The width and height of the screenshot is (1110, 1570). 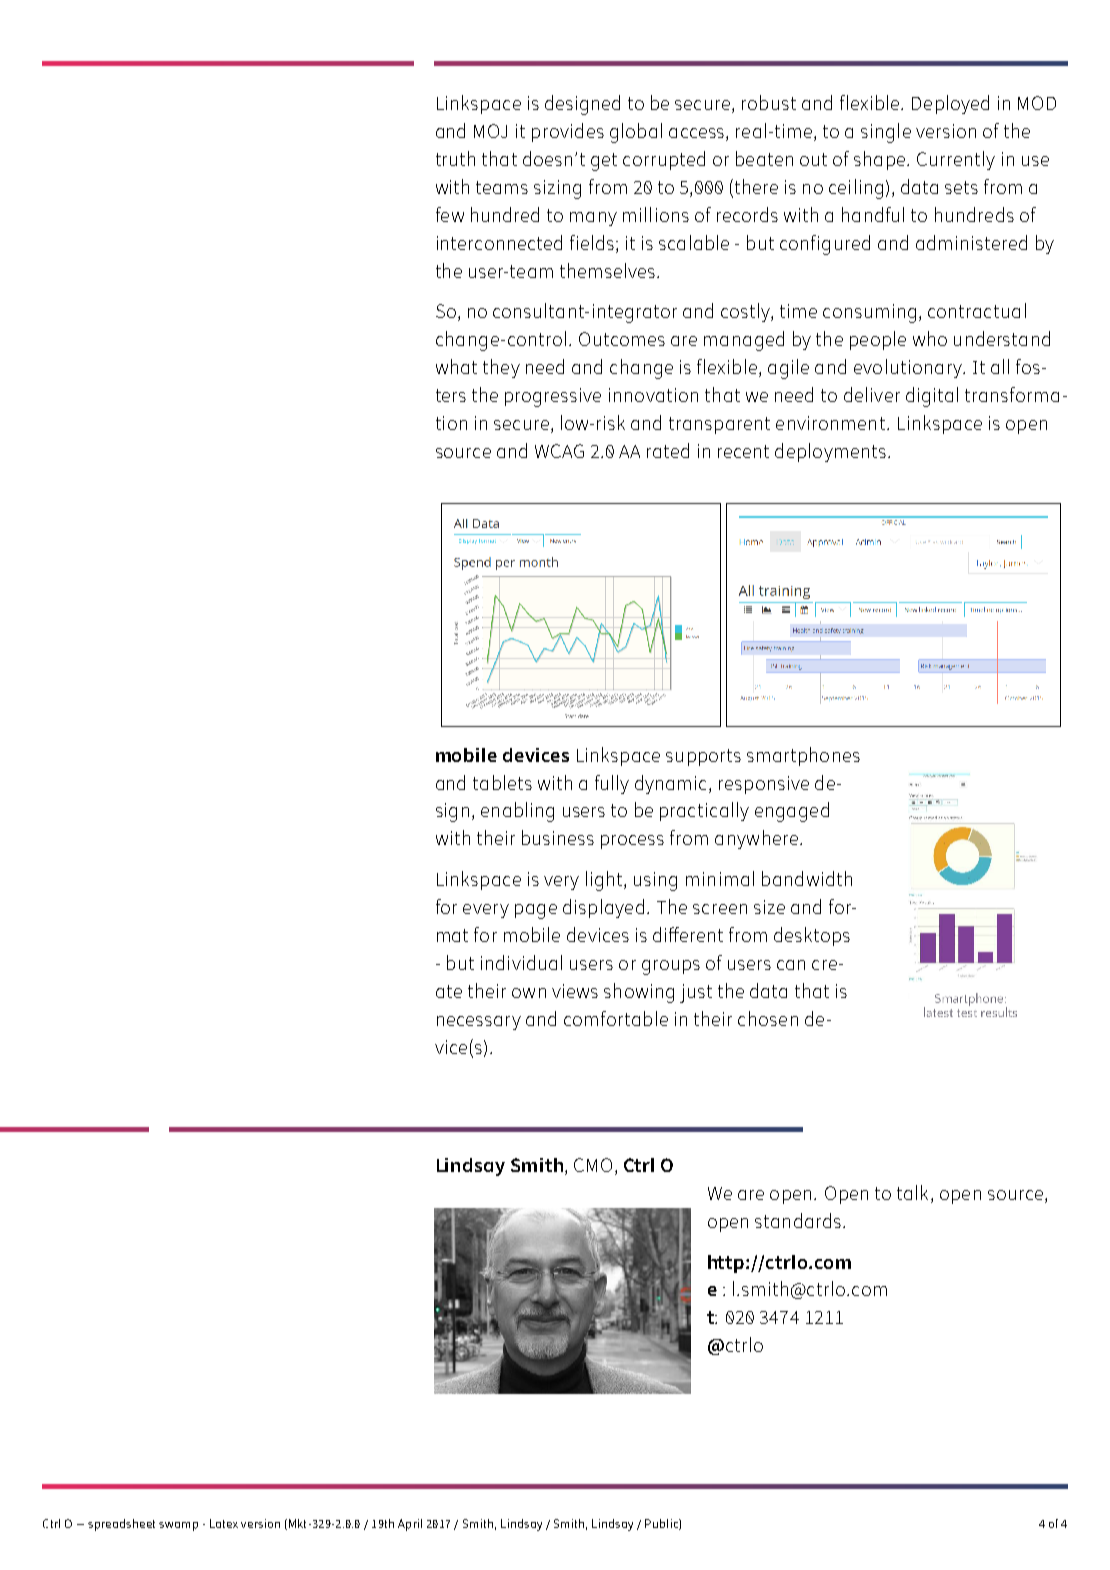 What do you see at coordinates (479, 1023) in the screenshot?
I see `necessary` at bounding box center [479, 1023].
